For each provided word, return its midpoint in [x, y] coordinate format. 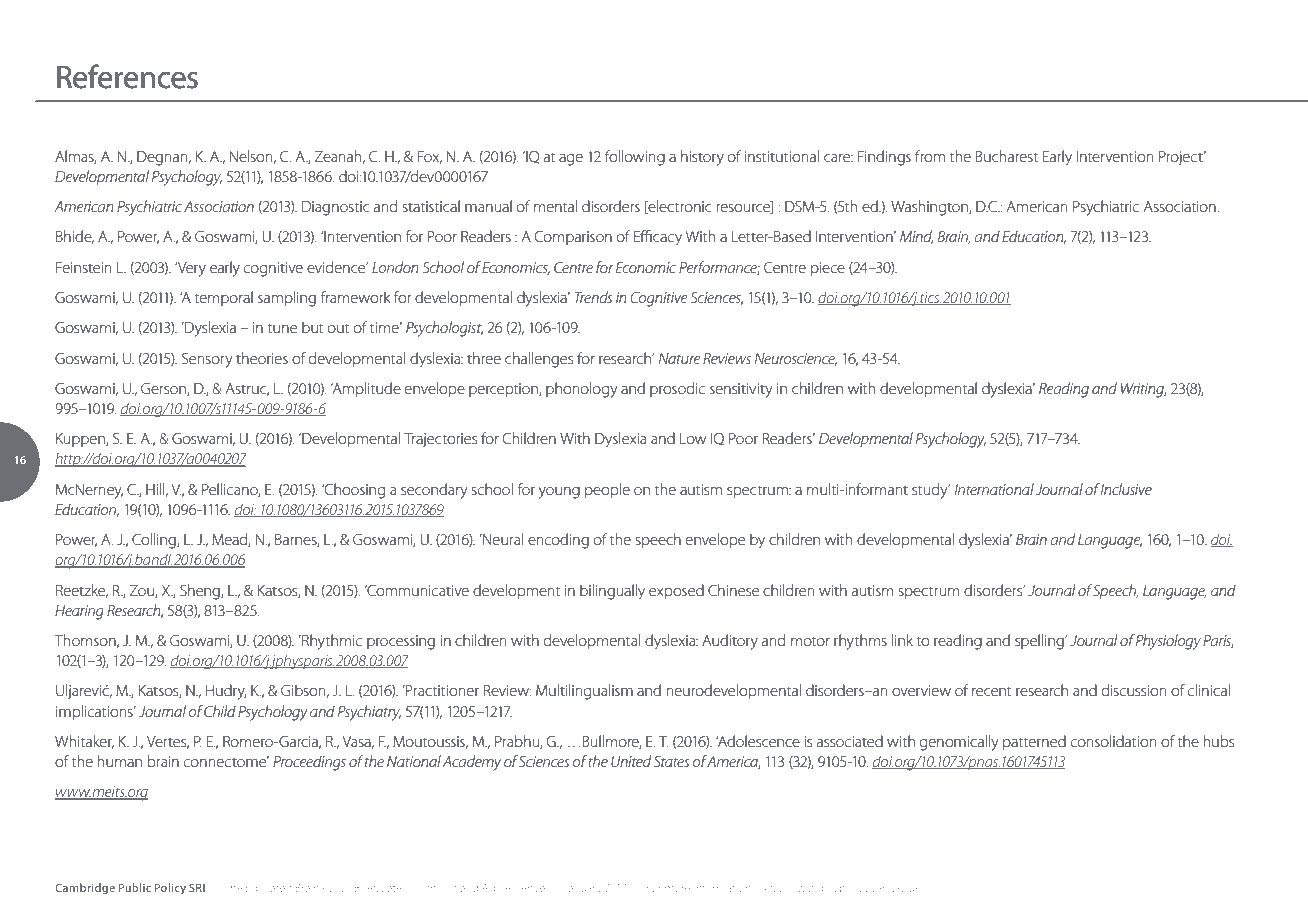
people [607, 490]
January [583, 889]
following [635, 158]
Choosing [354, 491]
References [127, 76]
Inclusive [1126, 489]
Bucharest [1007, 156]
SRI [197, 887]
